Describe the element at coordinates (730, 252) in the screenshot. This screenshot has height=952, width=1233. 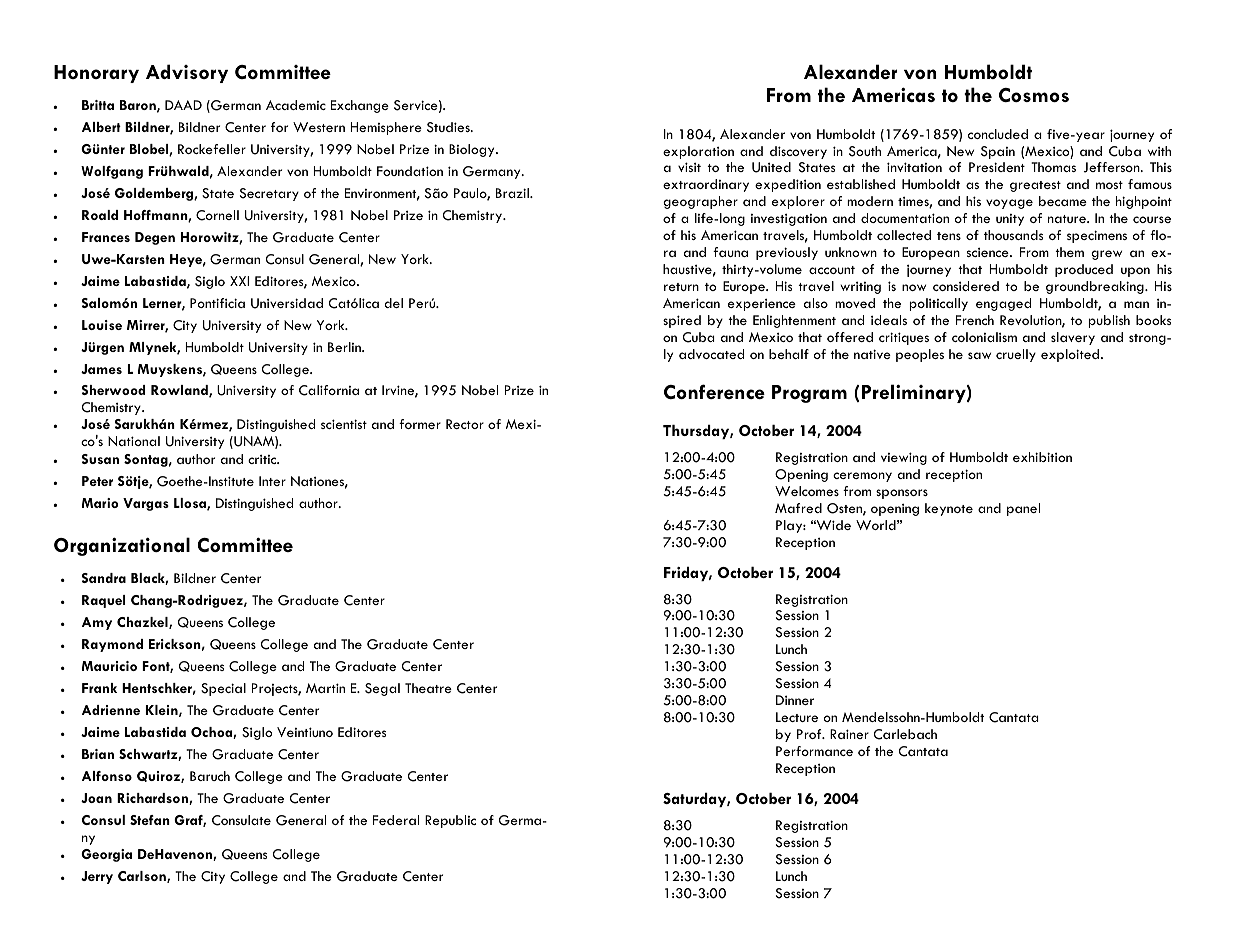
I see `fauna` at that location.
